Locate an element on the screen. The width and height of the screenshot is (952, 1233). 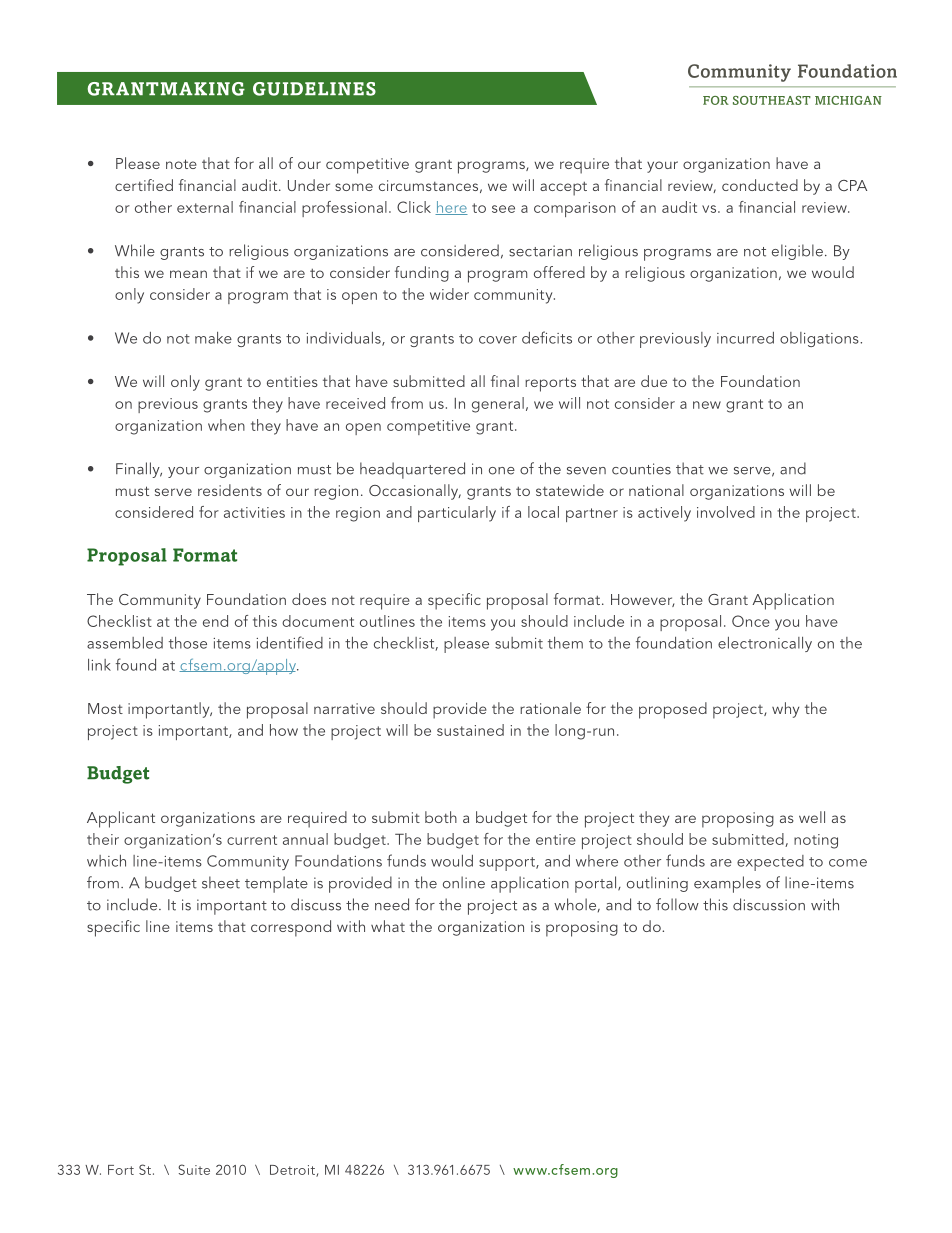
particularly is located at coordinates (457, 514).
